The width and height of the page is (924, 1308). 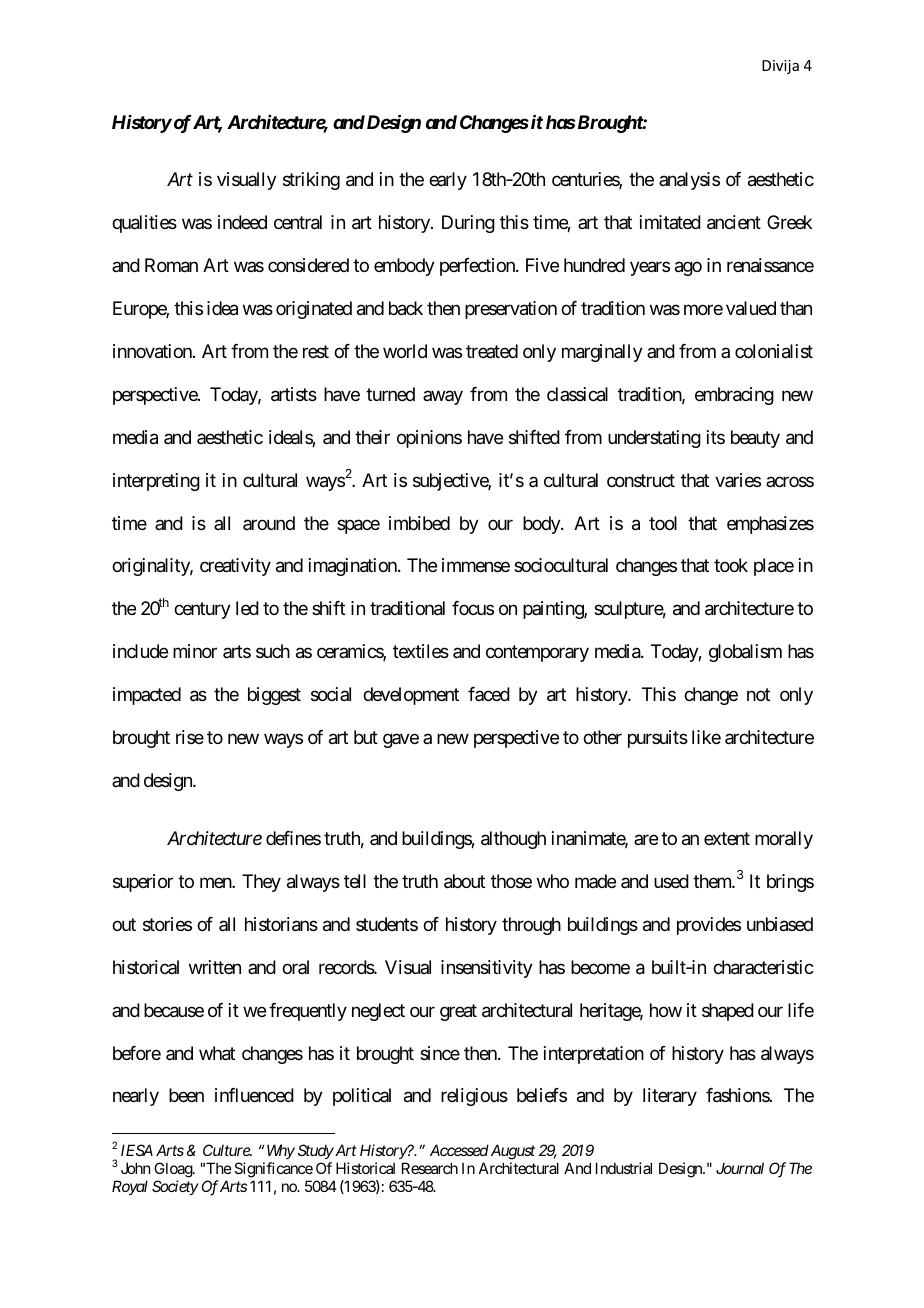 What do you see at coordinates (740, 1168) in the page?
I see `Journal` at bounding box center [740, 1168].
